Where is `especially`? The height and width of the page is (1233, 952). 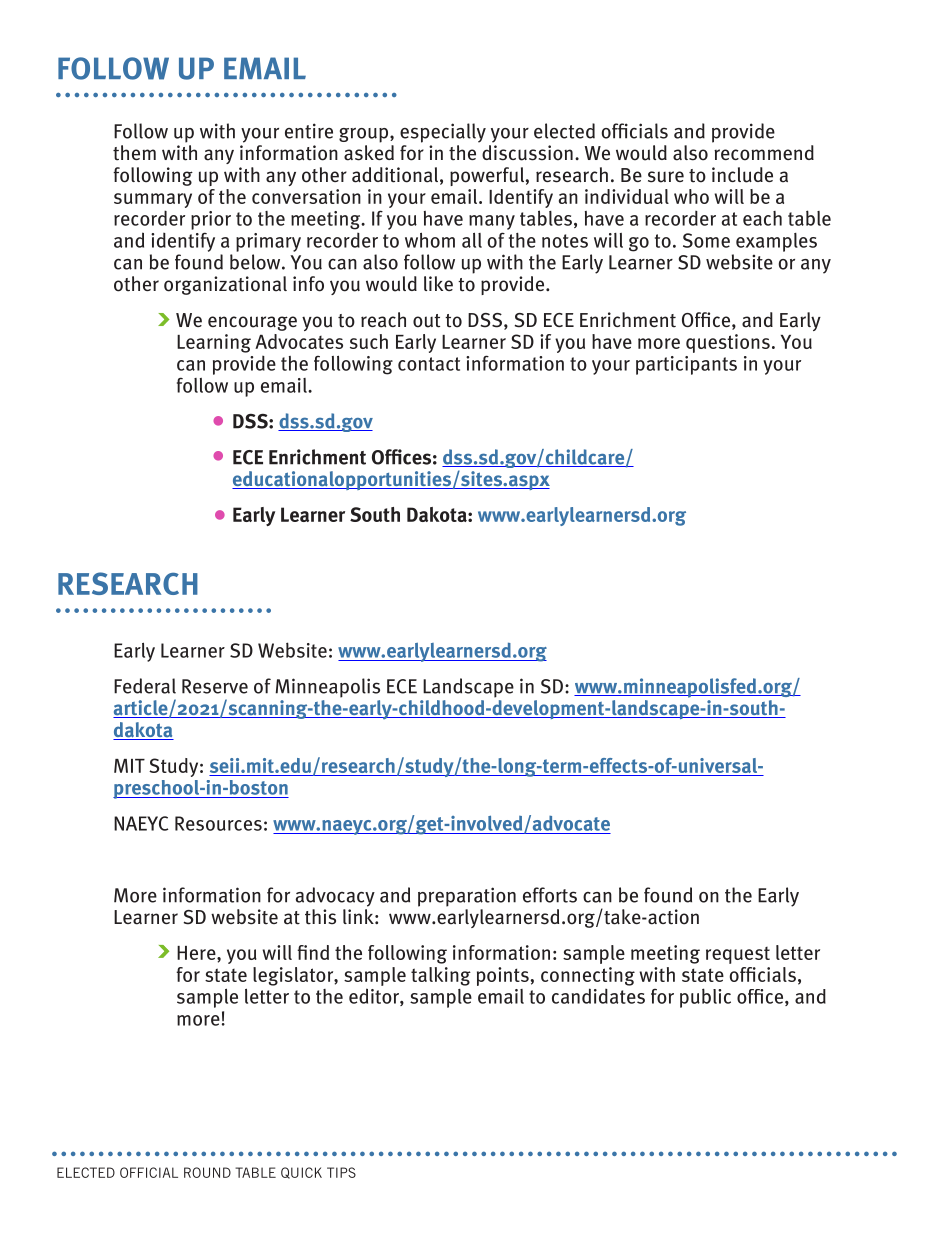 especially is located at coordinates (443, 133).
